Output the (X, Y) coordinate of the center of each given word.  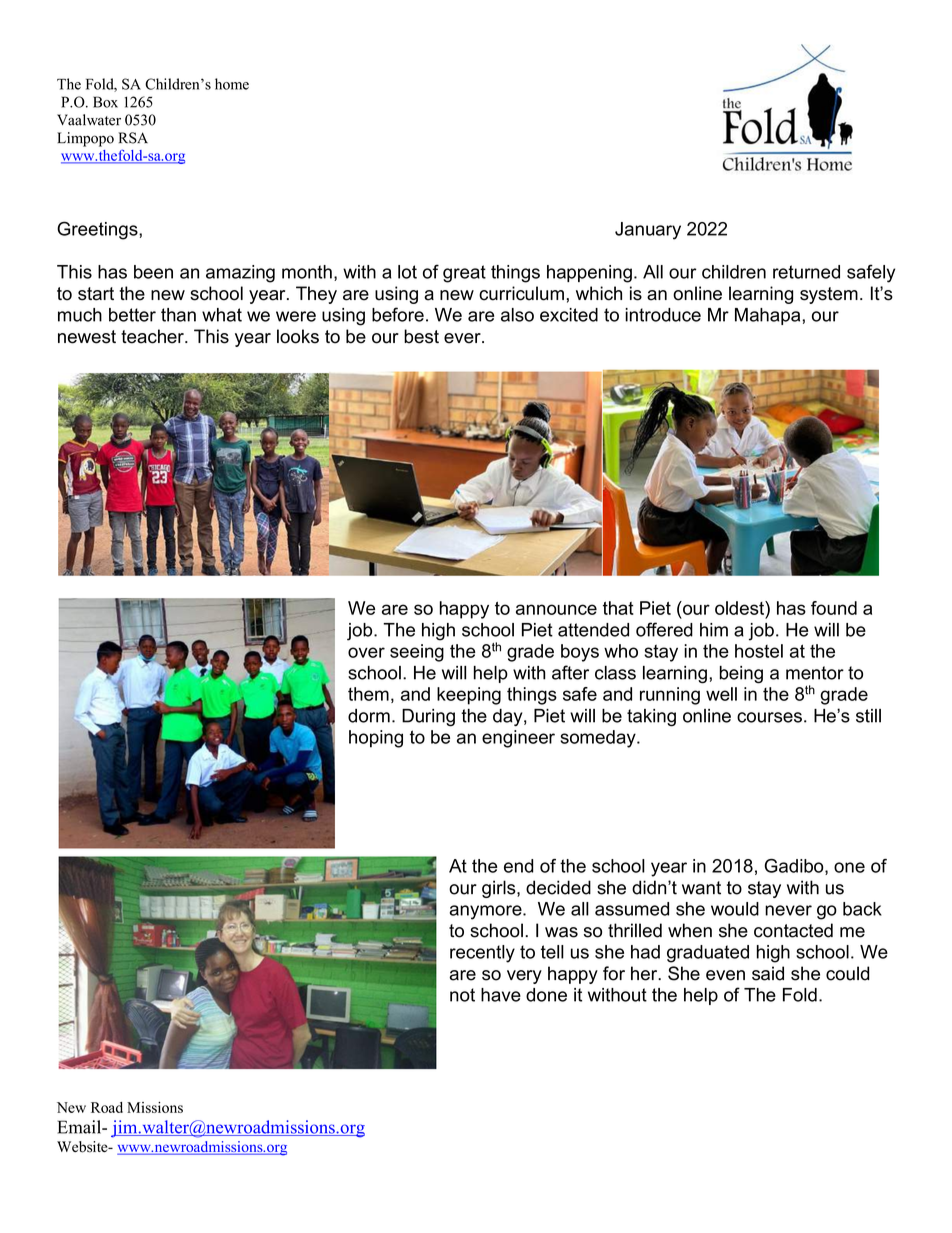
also (517, 315)
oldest (740, 608)
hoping (376, 739)
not (462, 995)
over (366, 652)
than (178, 315)
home (232, 84)
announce (556, 609)
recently (482, 954)
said (768, 973)
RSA (133, 138)
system (829, 295)
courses (769, 717)
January (648, 231)
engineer (518, 739)
